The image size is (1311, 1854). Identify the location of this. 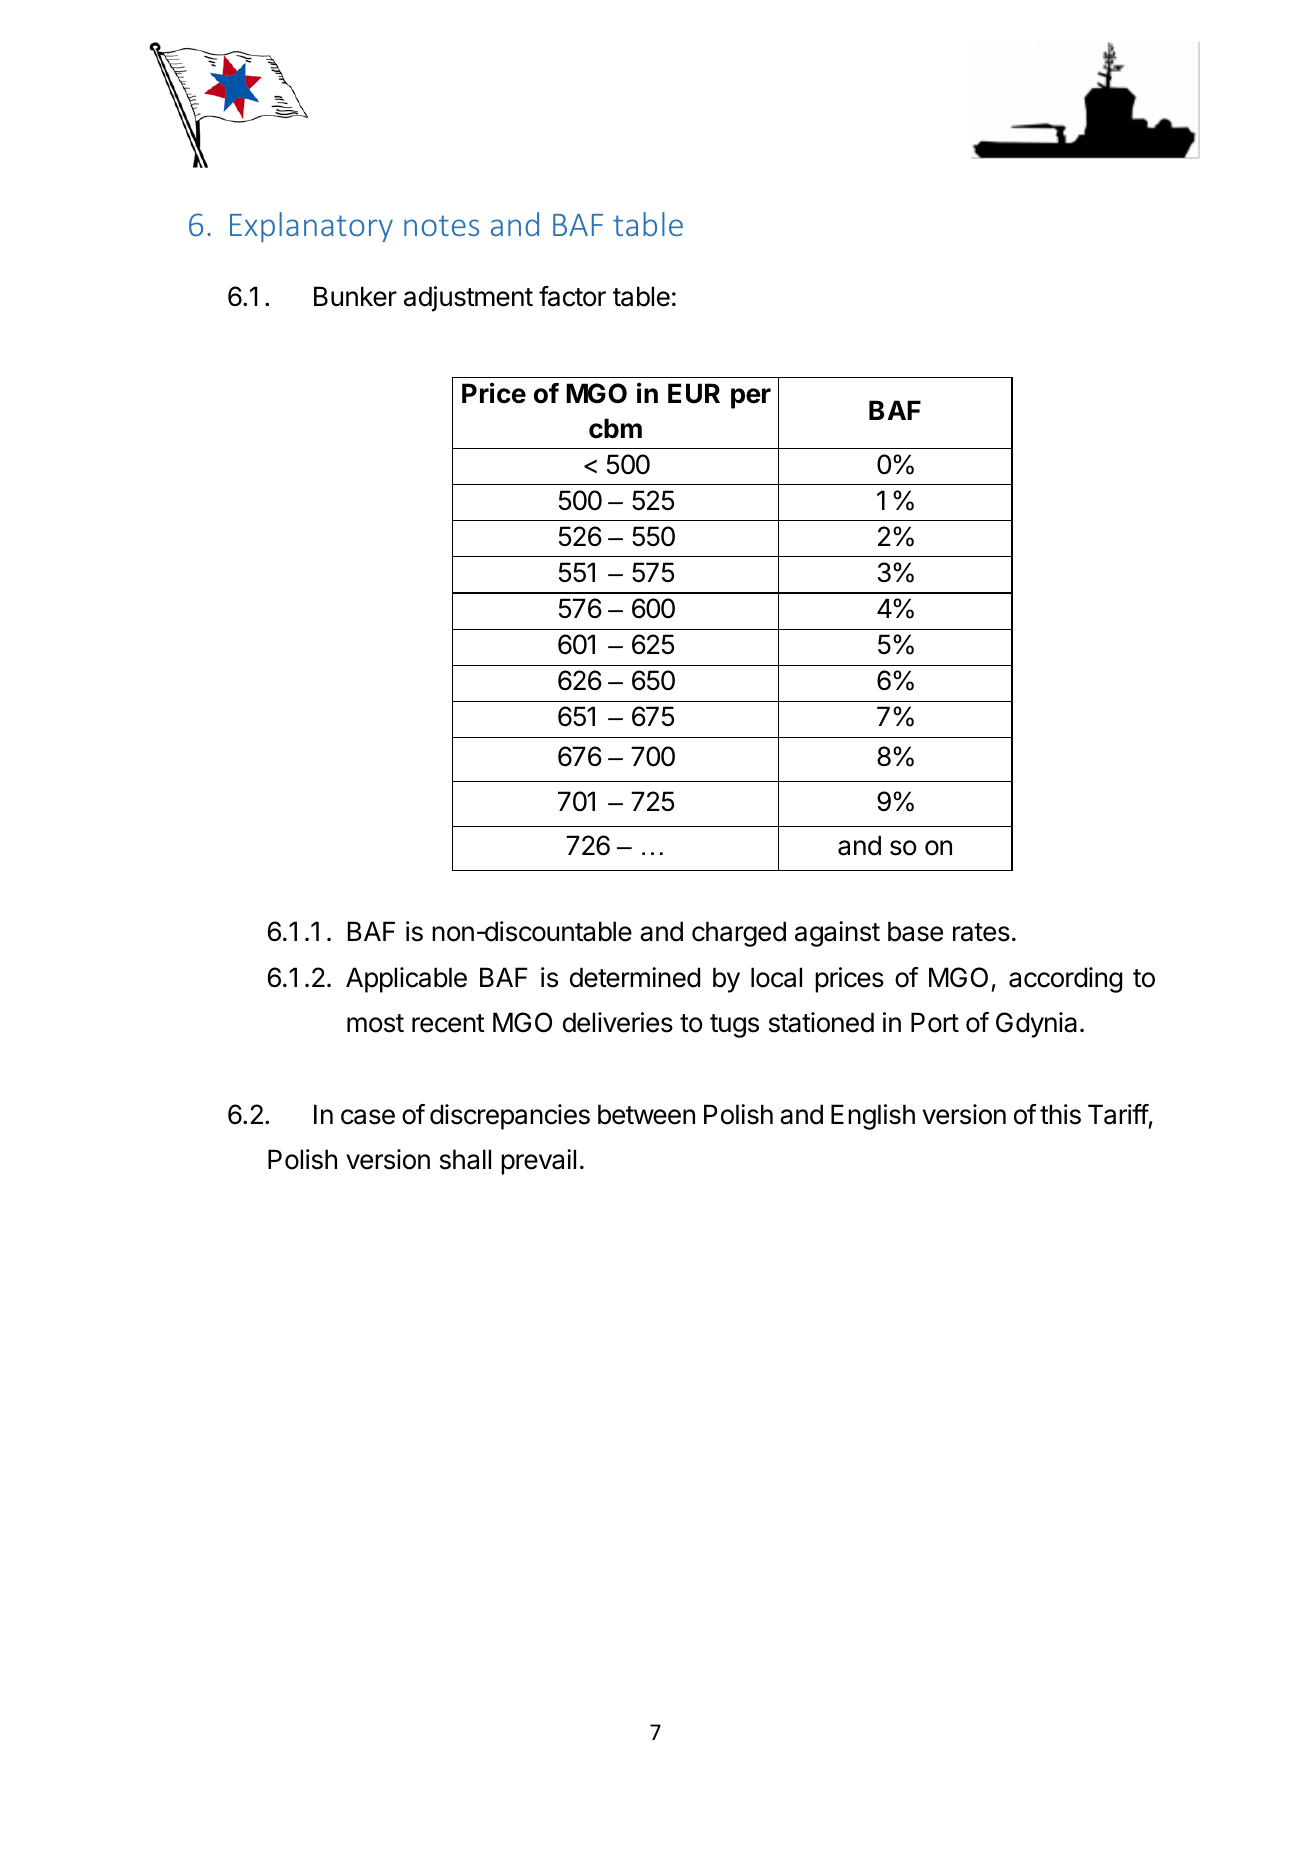
(1060, 1114).
